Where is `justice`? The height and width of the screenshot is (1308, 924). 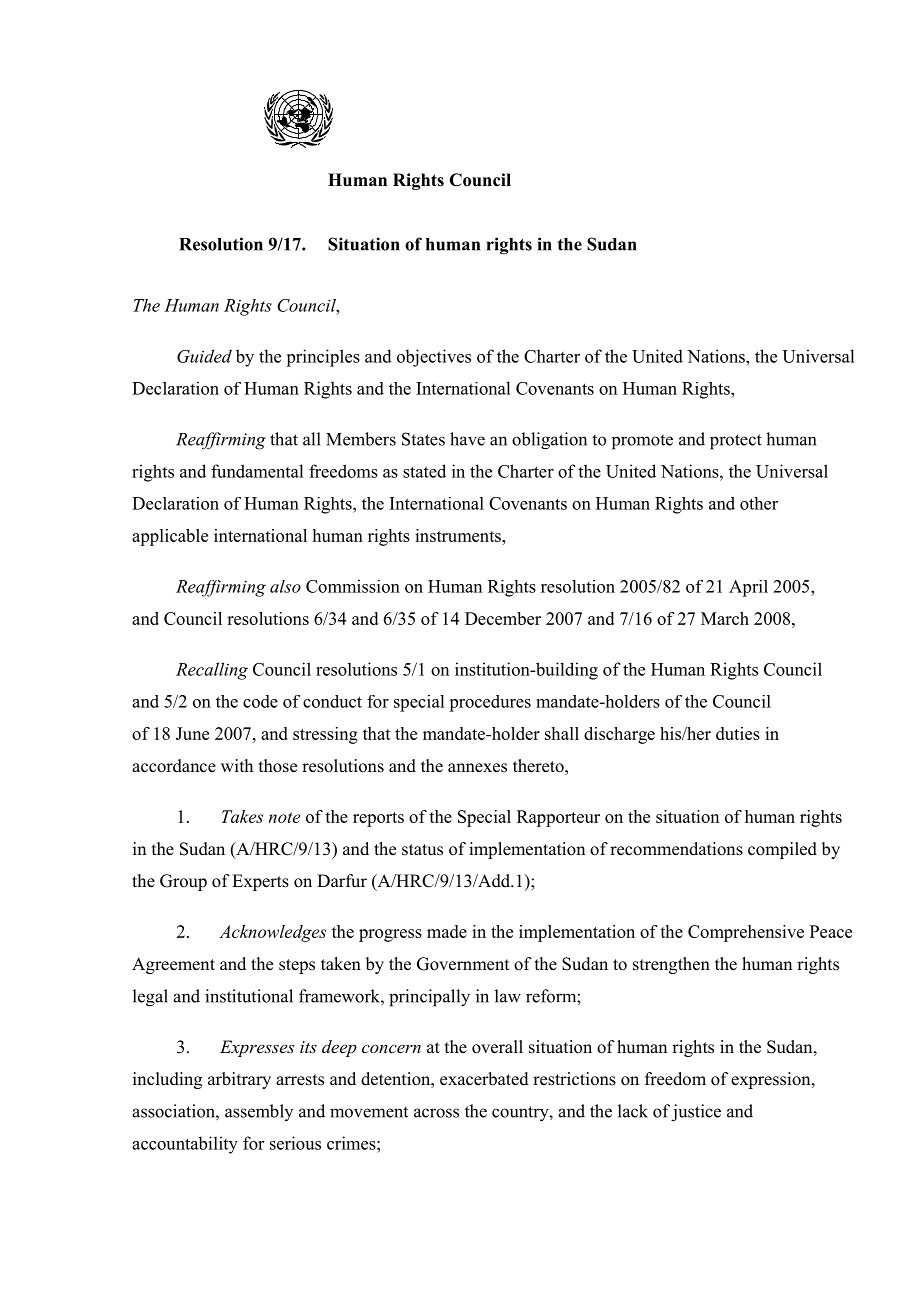
justice is located at coordinates (696, 1113).
